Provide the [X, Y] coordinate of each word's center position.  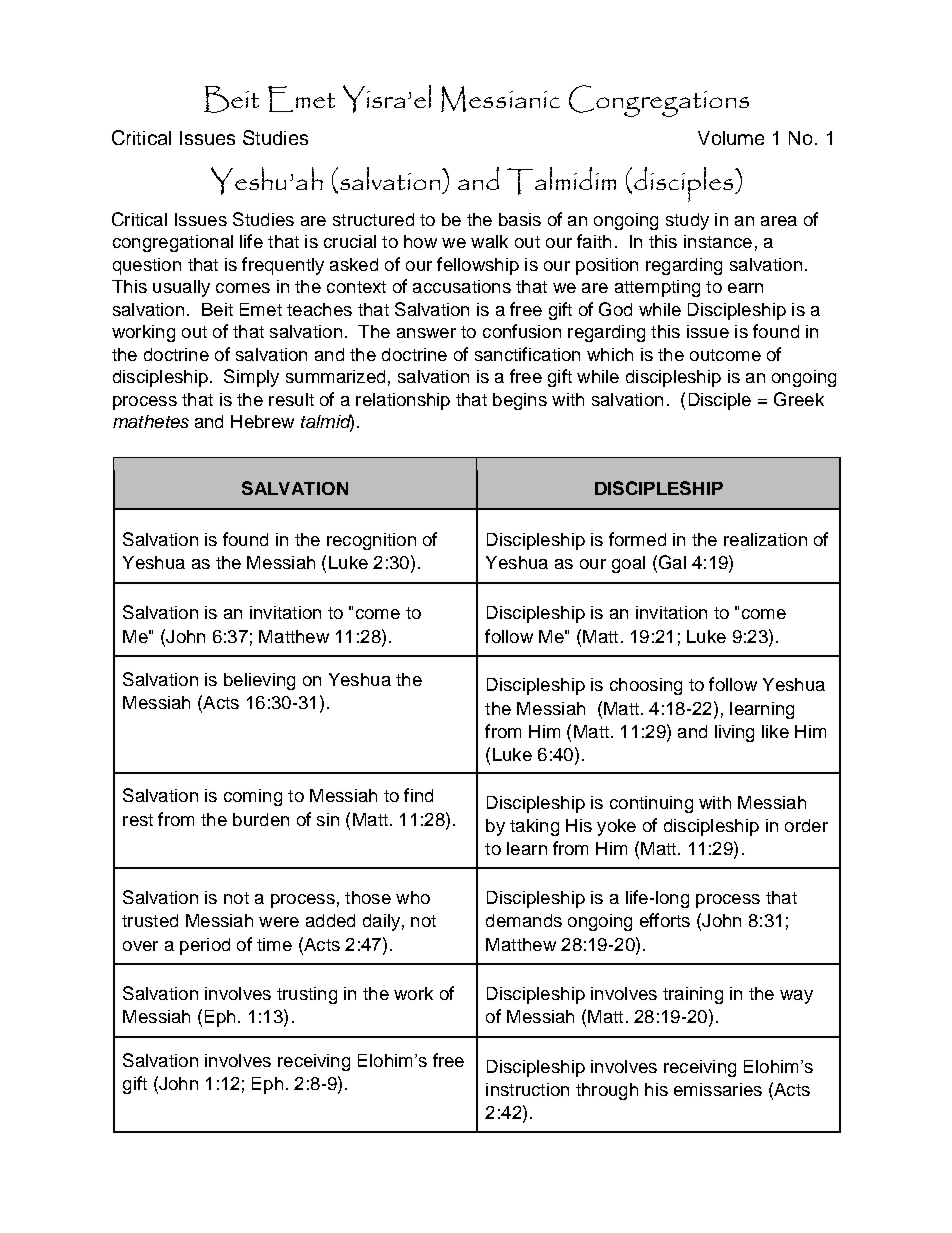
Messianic [500, 99]
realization [765, 539]
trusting [307, 995]
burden [261, 819]
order [806, 825]
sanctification [527, 354]
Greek [799, 399]
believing [259, 681]
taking [534, 827]
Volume [731, 138]
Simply [251, 378]
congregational [173, 243]
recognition [371, 541]
